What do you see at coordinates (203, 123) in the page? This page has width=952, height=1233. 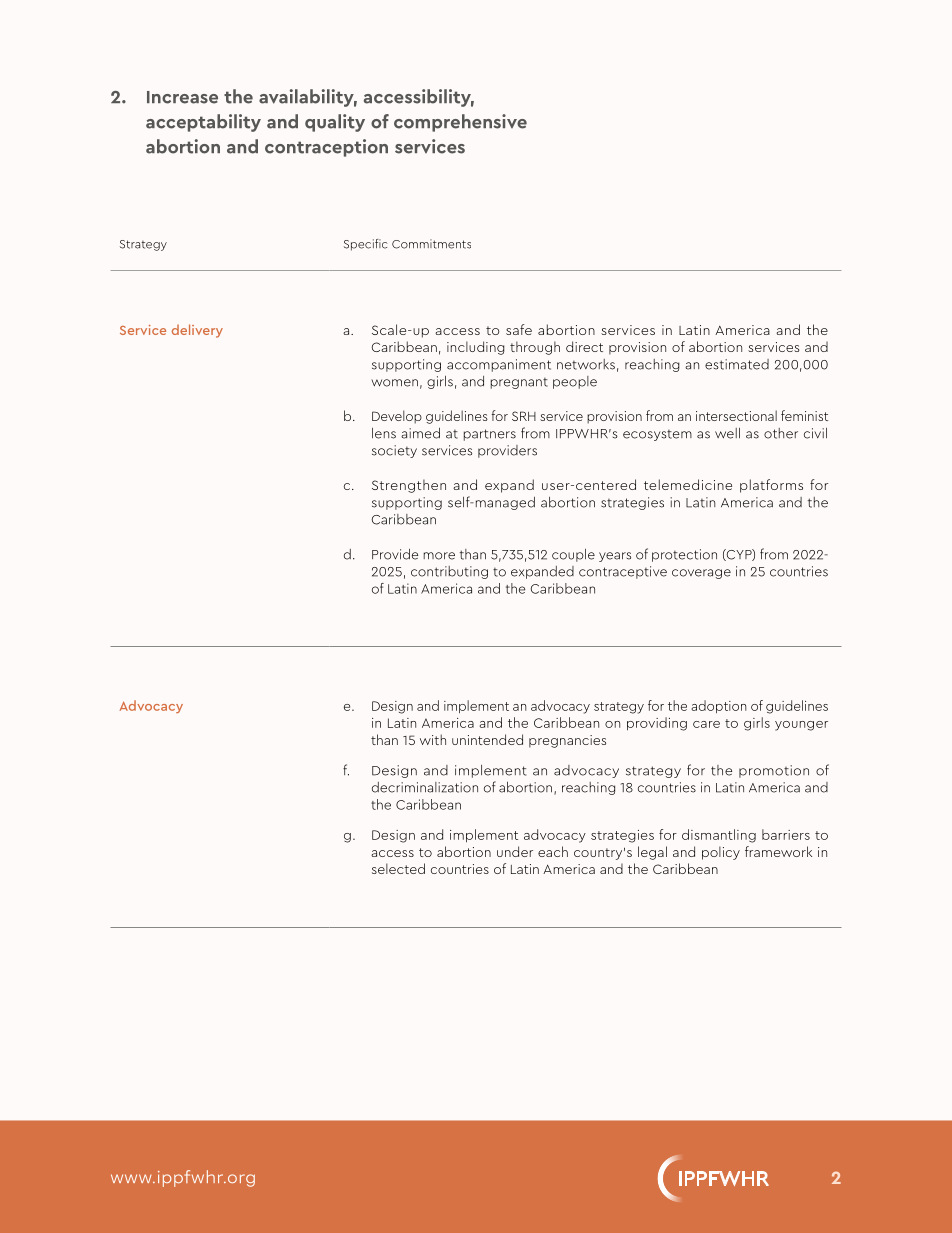 I see `acceptability` at bounding box center [203, 123].
